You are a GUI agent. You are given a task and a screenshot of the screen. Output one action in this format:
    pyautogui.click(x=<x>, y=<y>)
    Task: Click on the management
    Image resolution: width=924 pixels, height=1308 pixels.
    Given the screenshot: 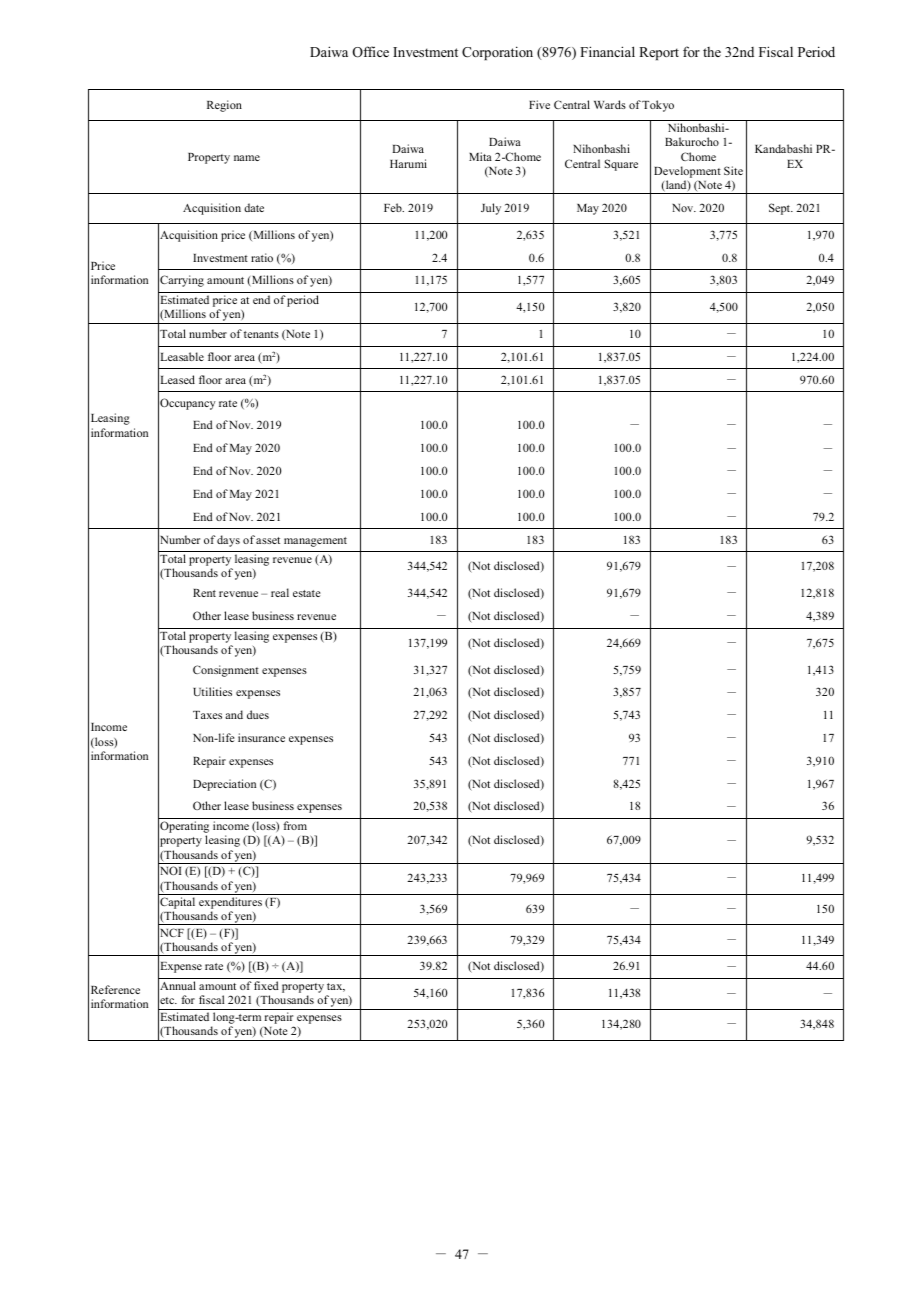 What is the action you would take?
    pyautogui.click(x=315, y=542)
